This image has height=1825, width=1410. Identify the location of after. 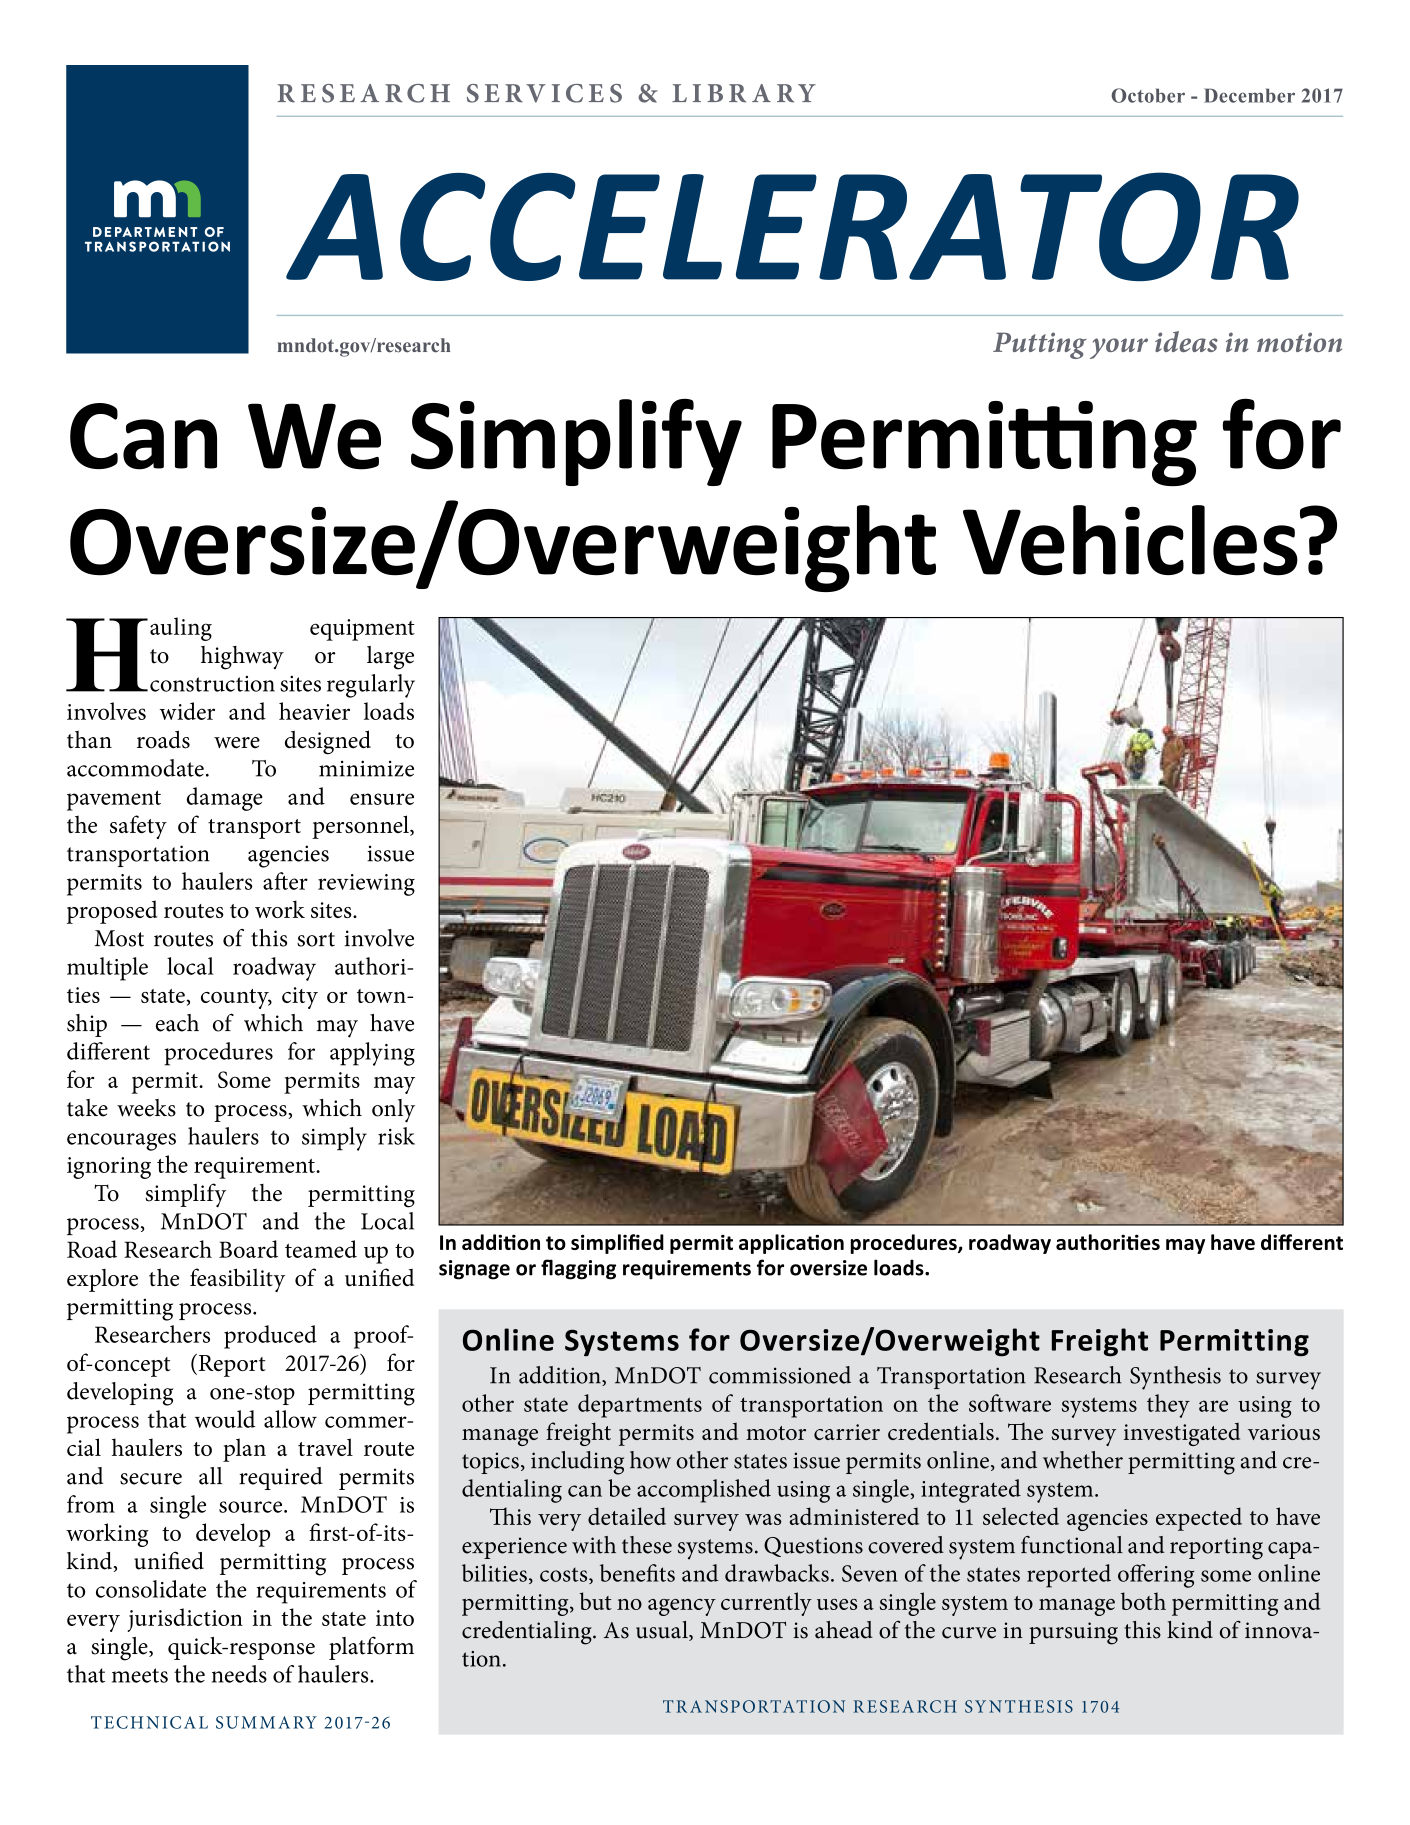
(285, 881).
